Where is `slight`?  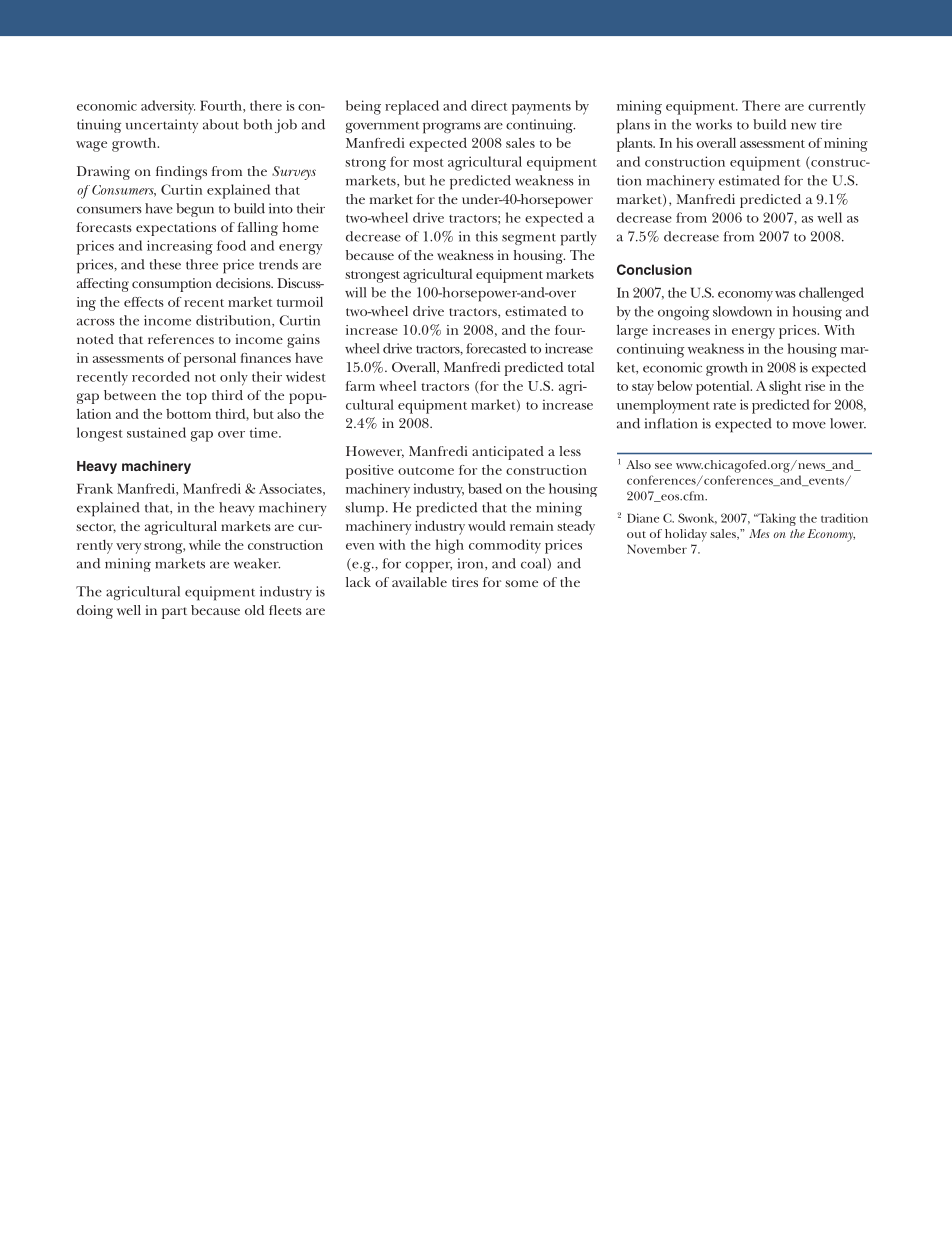 slight is located at coordinates (785, 388).
